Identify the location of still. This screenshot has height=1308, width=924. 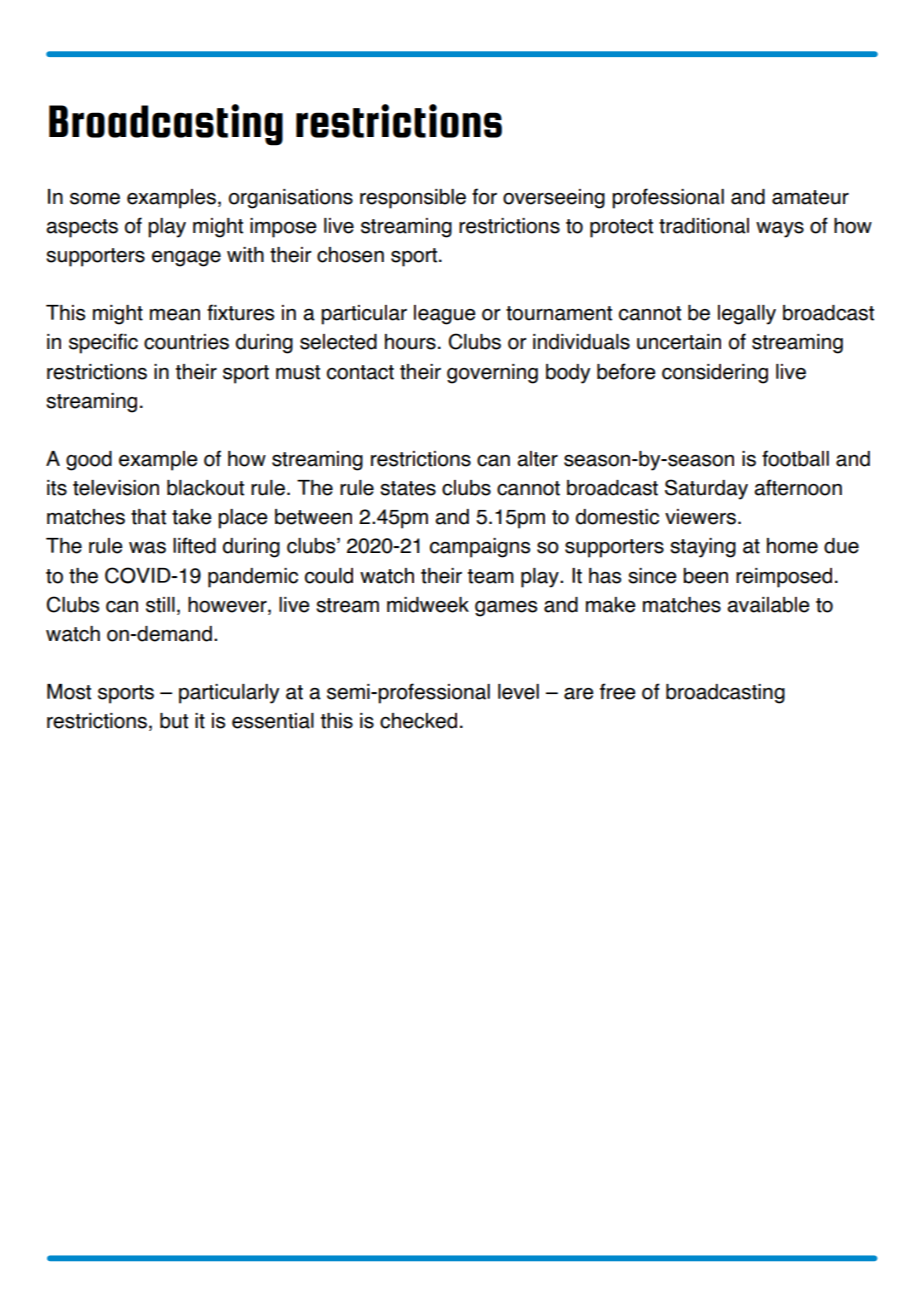
(160, 605).
